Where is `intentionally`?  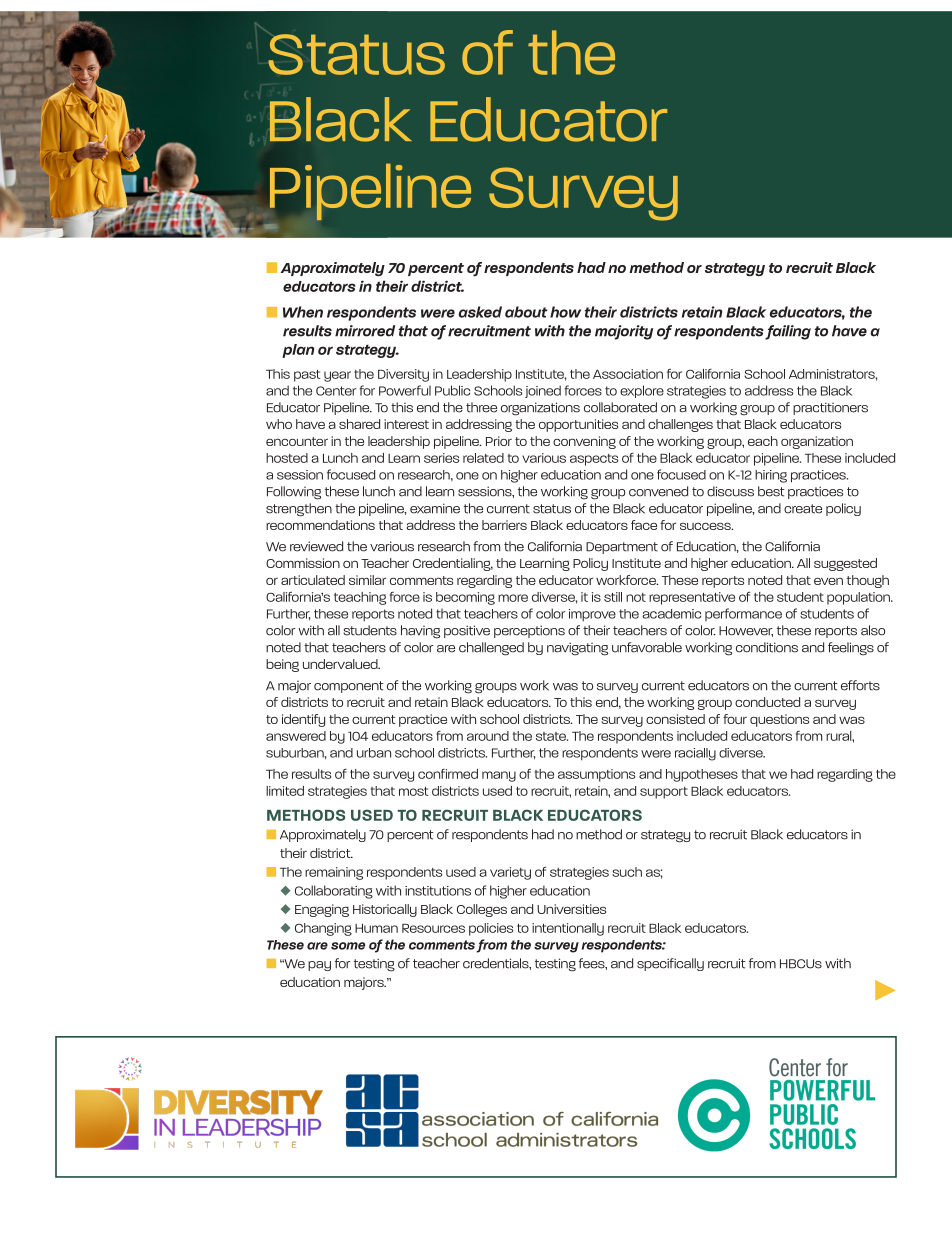 intentionally is located at coordinates (568, 929).
